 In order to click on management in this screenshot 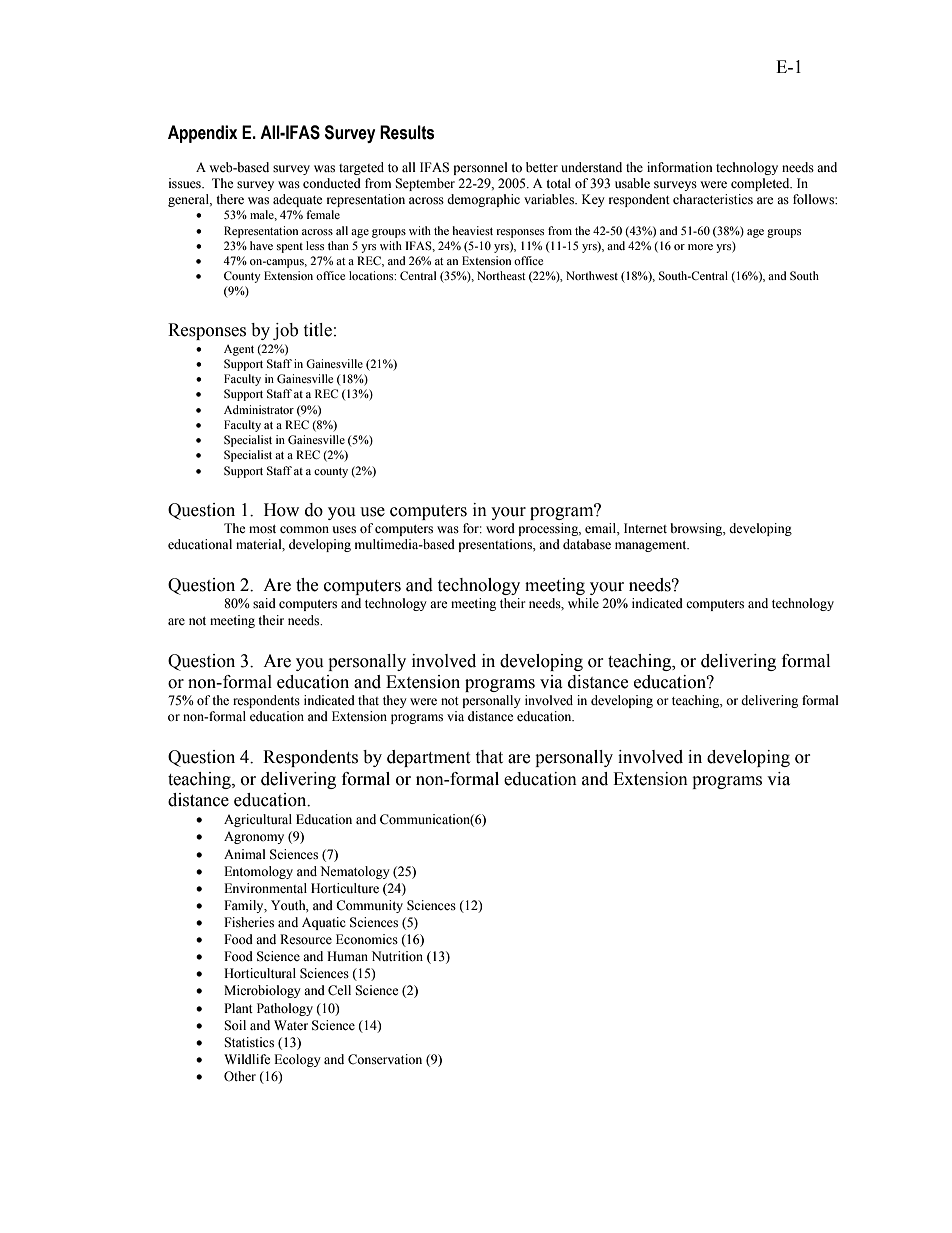, I will do `click(652, 546)`.
